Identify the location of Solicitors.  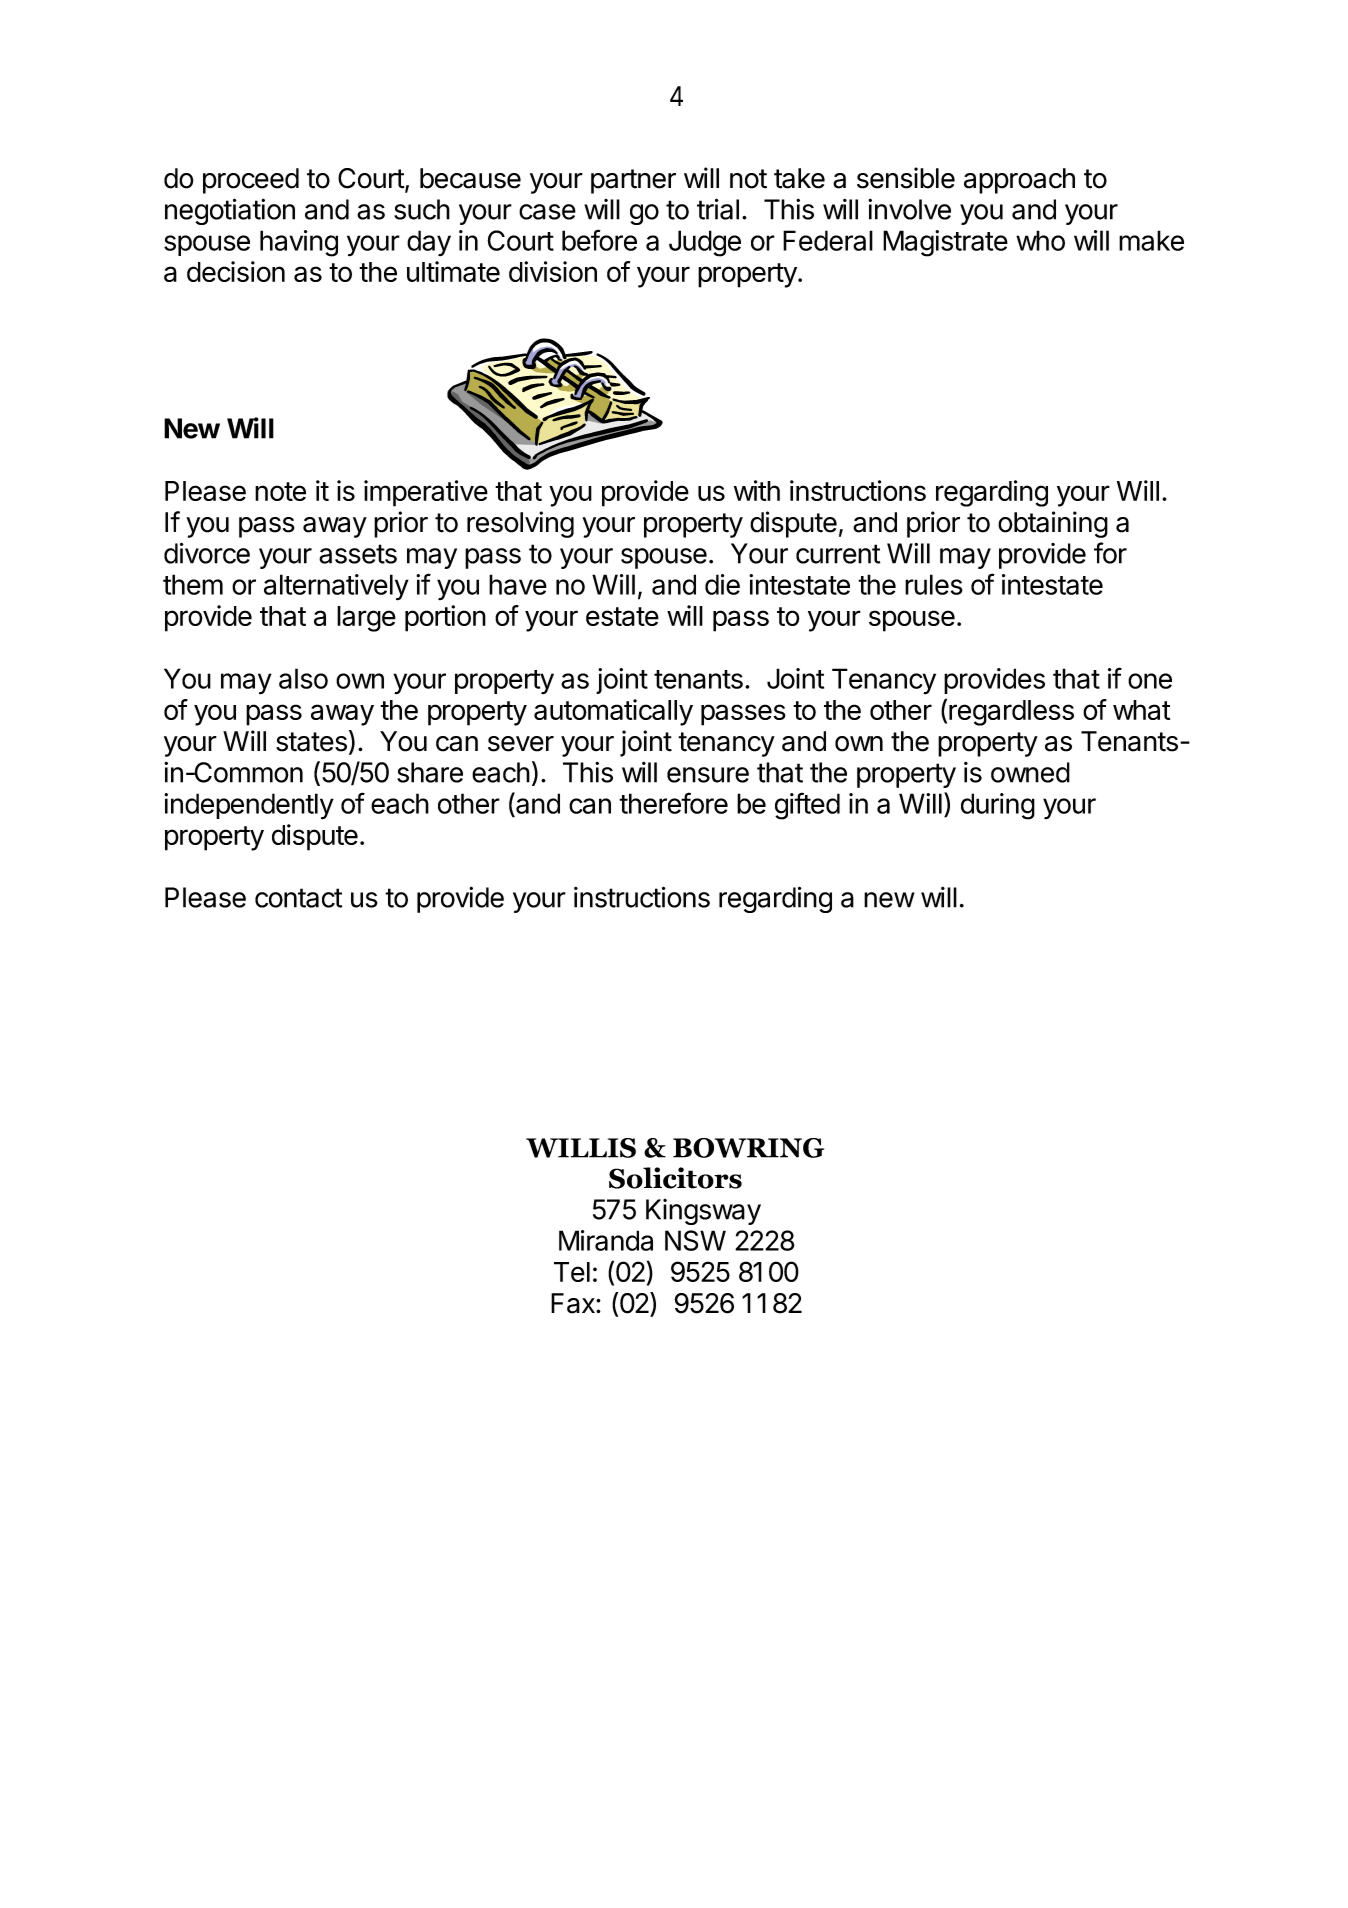
(675, 1178).
